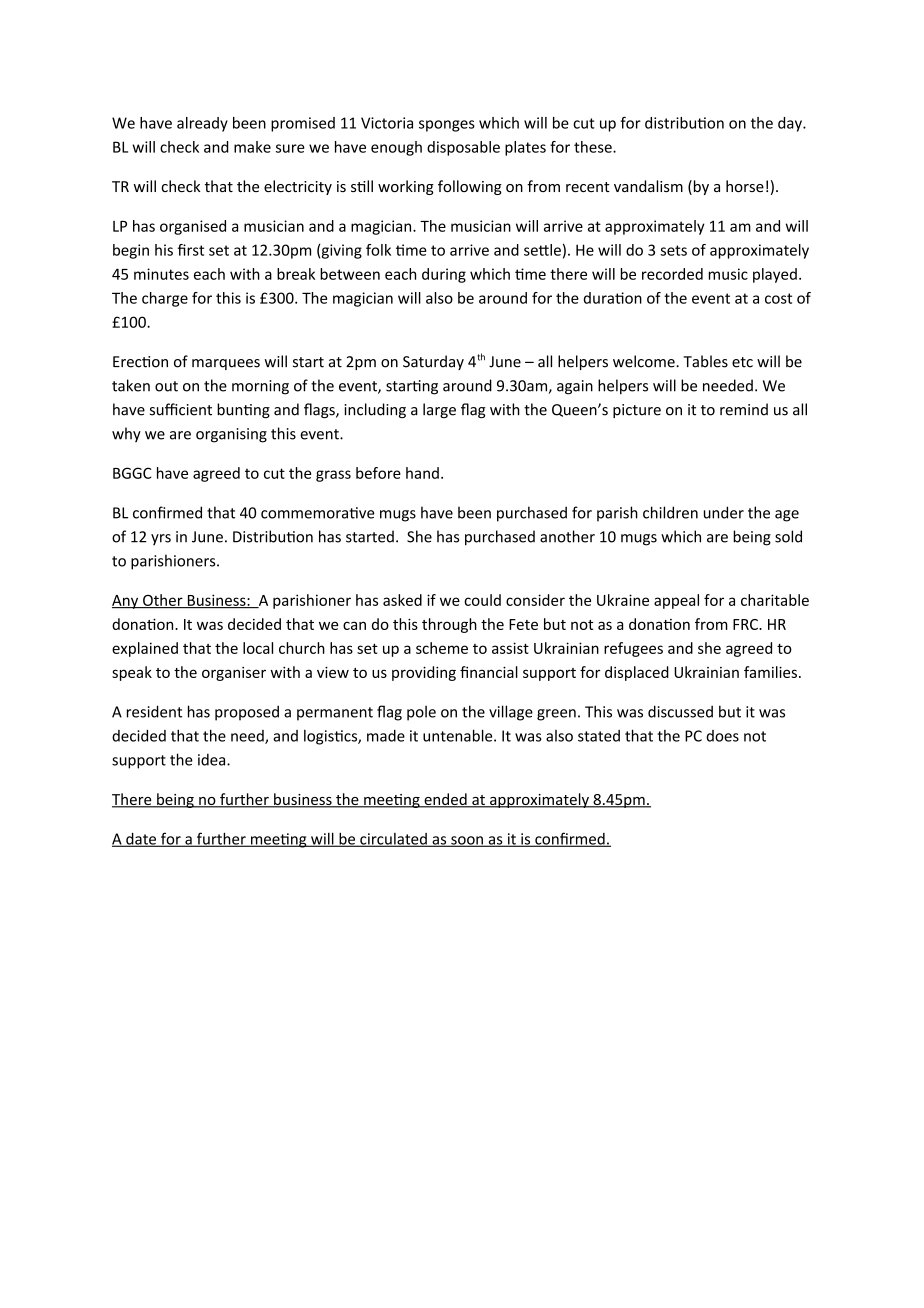  Describe the element at coordinates (445, 800) in the image. I see `ended` at that location.
